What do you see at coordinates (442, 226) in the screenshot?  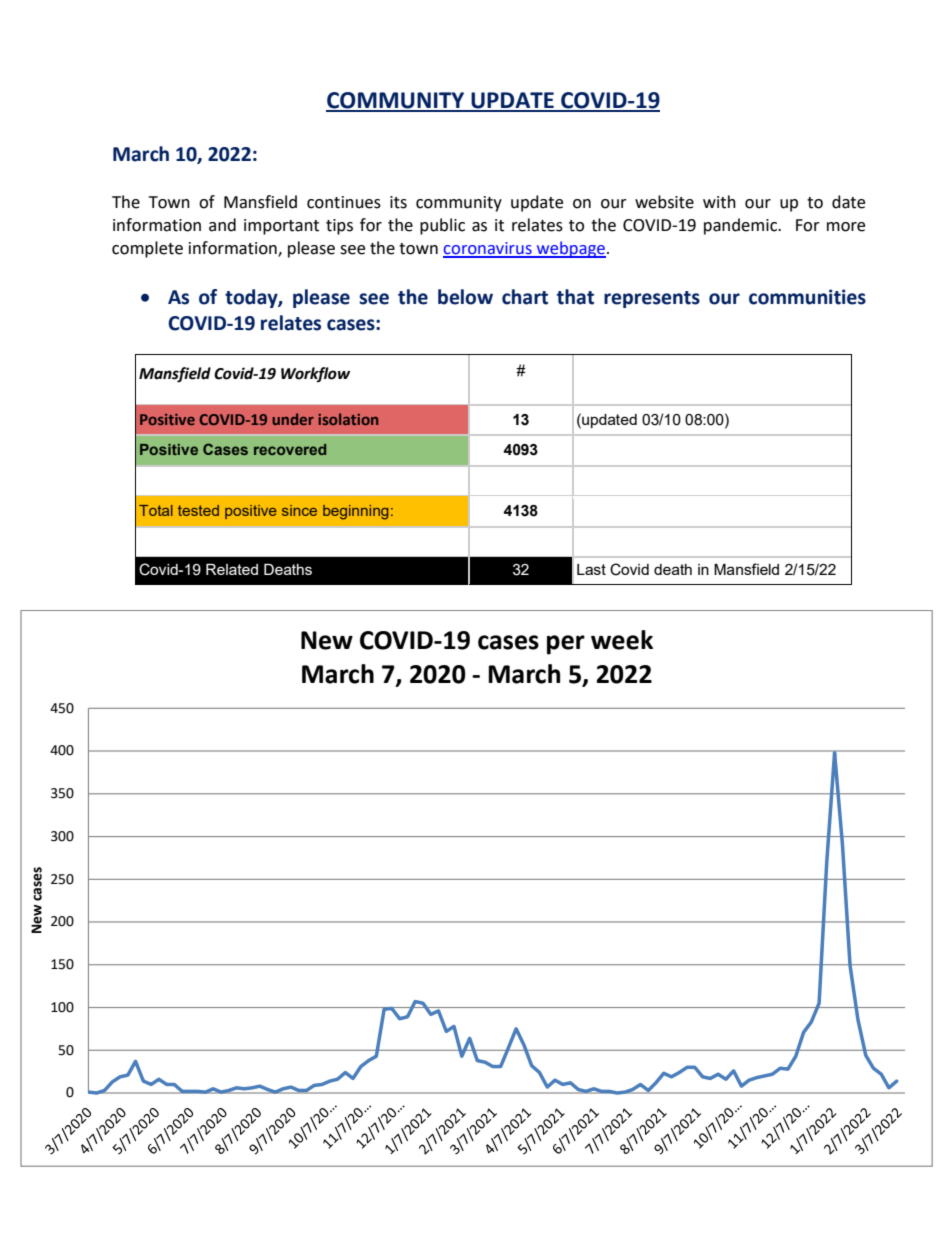 I see `public` at bounding box center [442, 226].
